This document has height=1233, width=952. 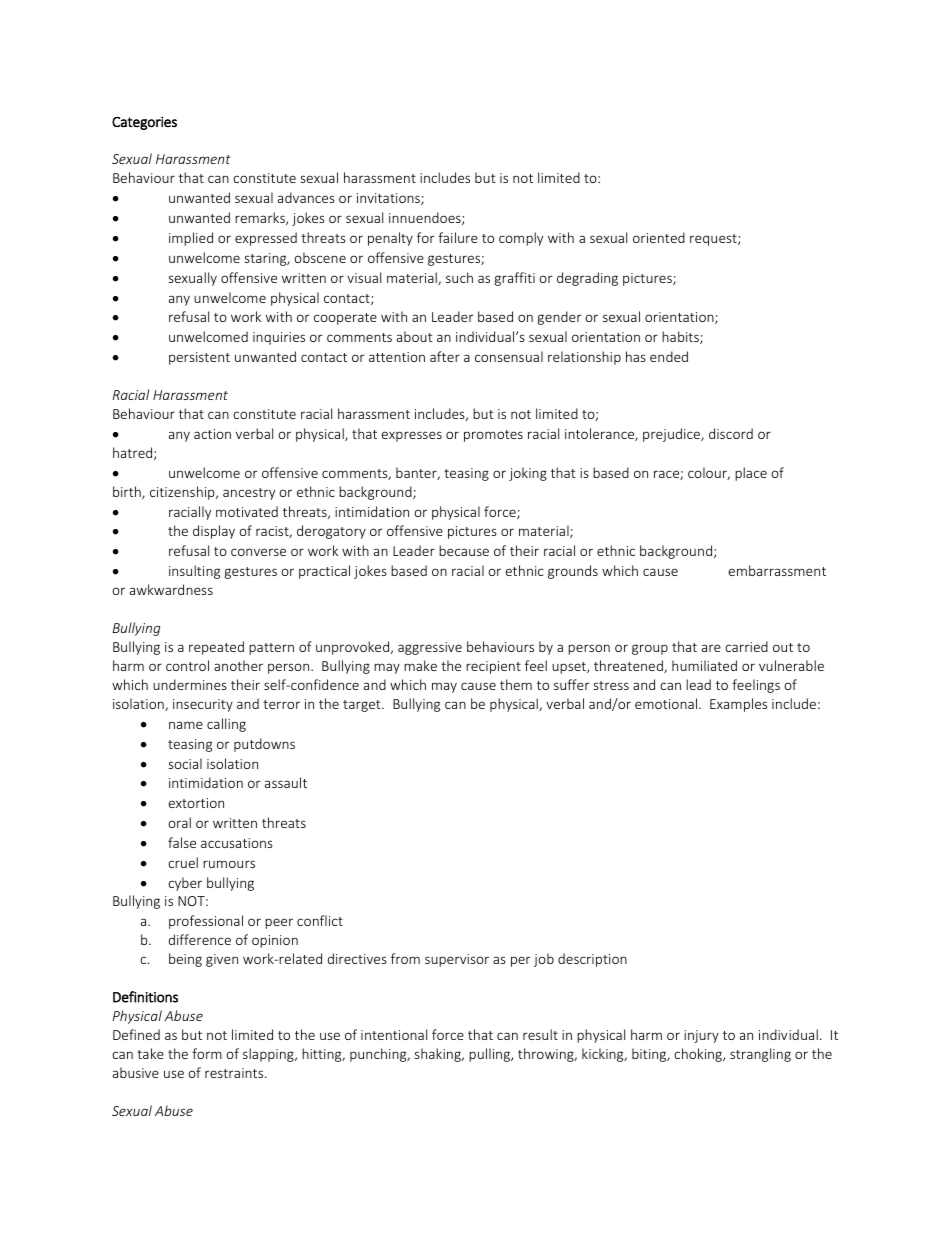 What do you see at coordinates (711, 648) in the document?
I see `are` at bounding box center [711, 648].
